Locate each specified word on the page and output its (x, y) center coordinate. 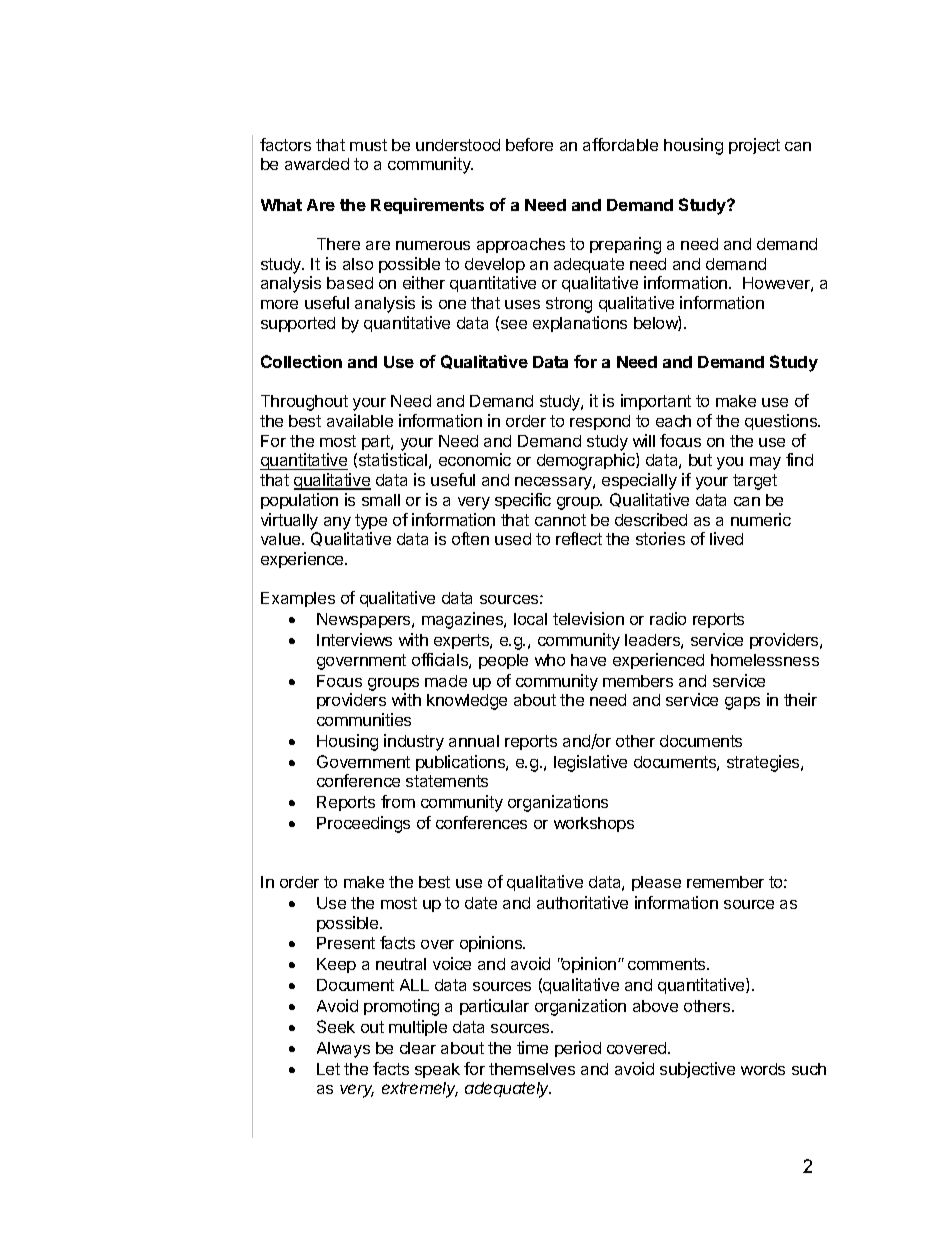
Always (343, 1050)
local (530, 619)
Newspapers (365, 620)
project (754, 146)
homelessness (765, 660)
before (529, 144)
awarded (317, 164)
